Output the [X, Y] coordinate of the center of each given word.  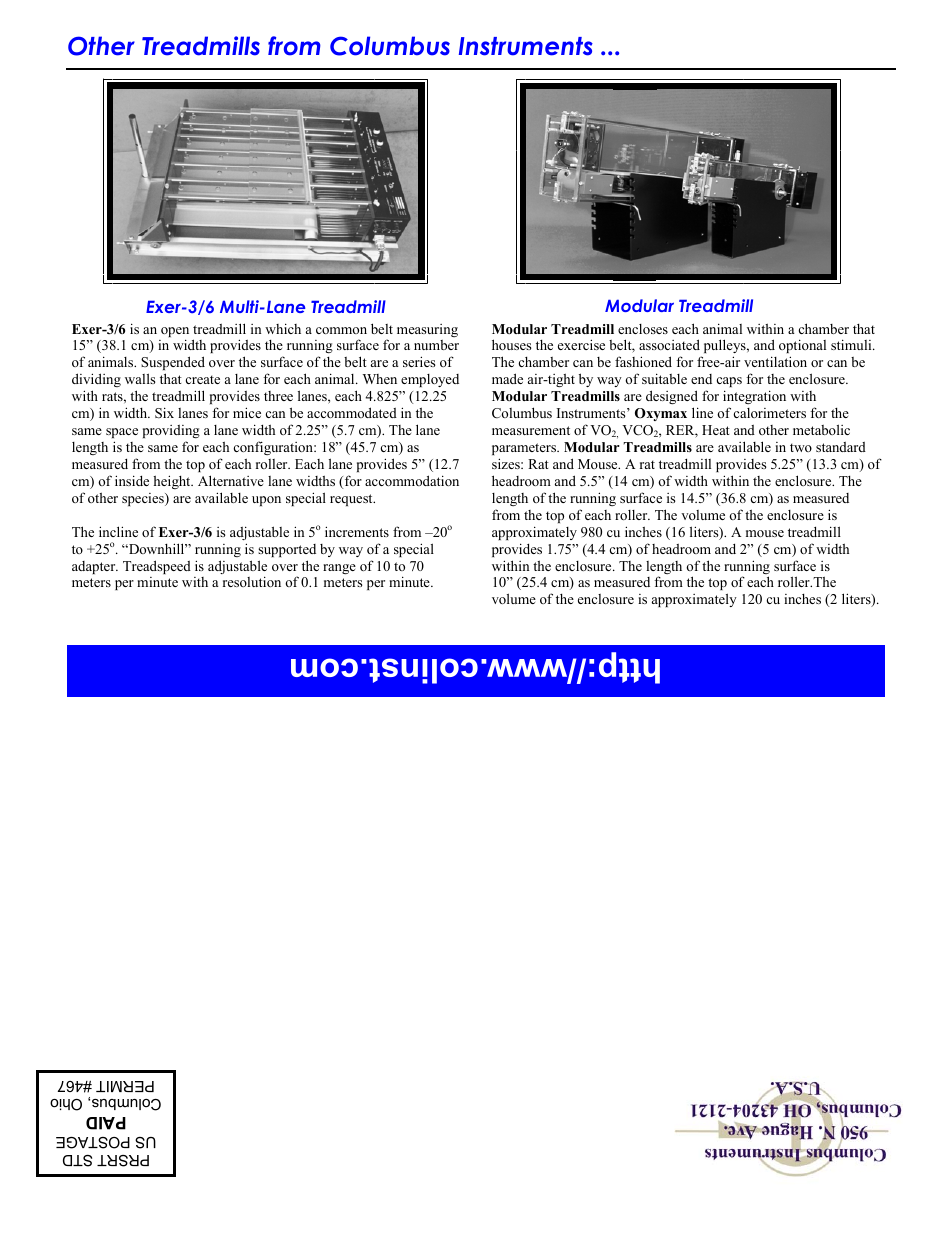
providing [171, 431]
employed [430, 380]
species [144, 499]
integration [754, 399]
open [175, 333]
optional [802, 346]
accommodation [412, 480]
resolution [252, 581]
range [339, 569]
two [801, 447]
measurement [531, 430]
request [352, 500]
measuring [427, 330]
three [278, 396]
